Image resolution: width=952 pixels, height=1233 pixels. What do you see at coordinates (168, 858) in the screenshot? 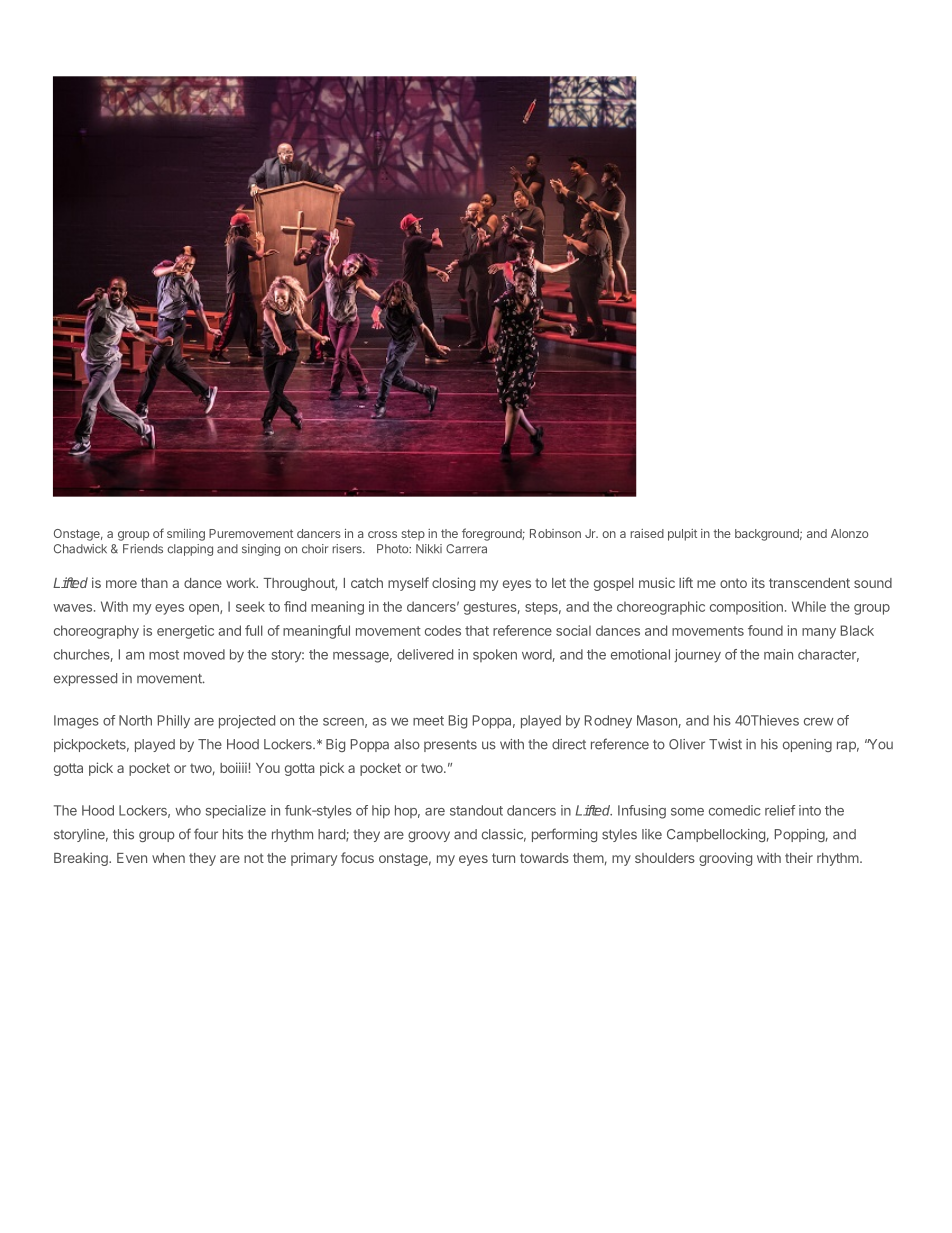
I see `when` at bounding box center [168, 858].
